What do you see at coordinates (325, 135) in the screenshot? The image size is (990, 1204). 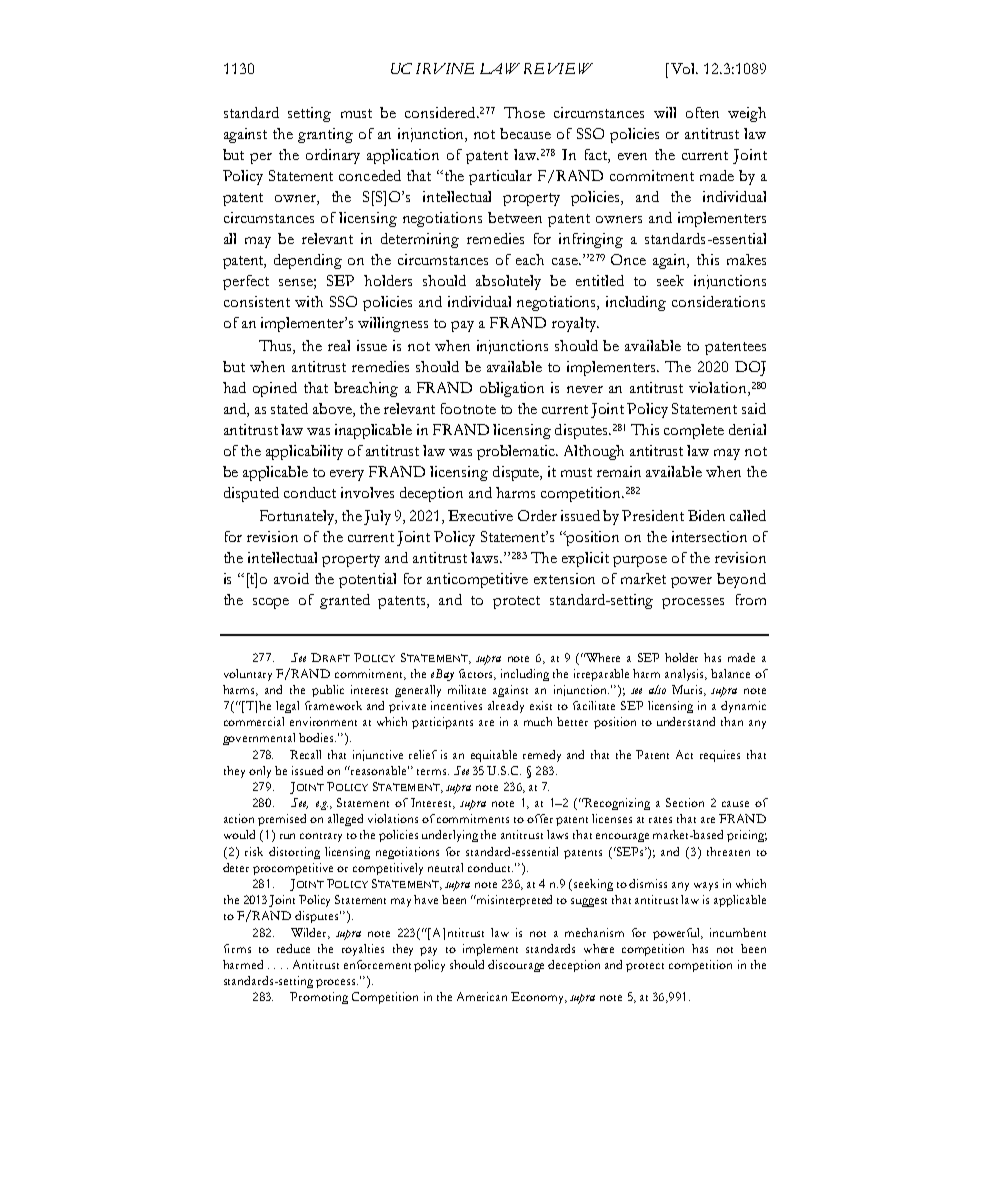 I see `granting` at bounding box center [325, 135].
